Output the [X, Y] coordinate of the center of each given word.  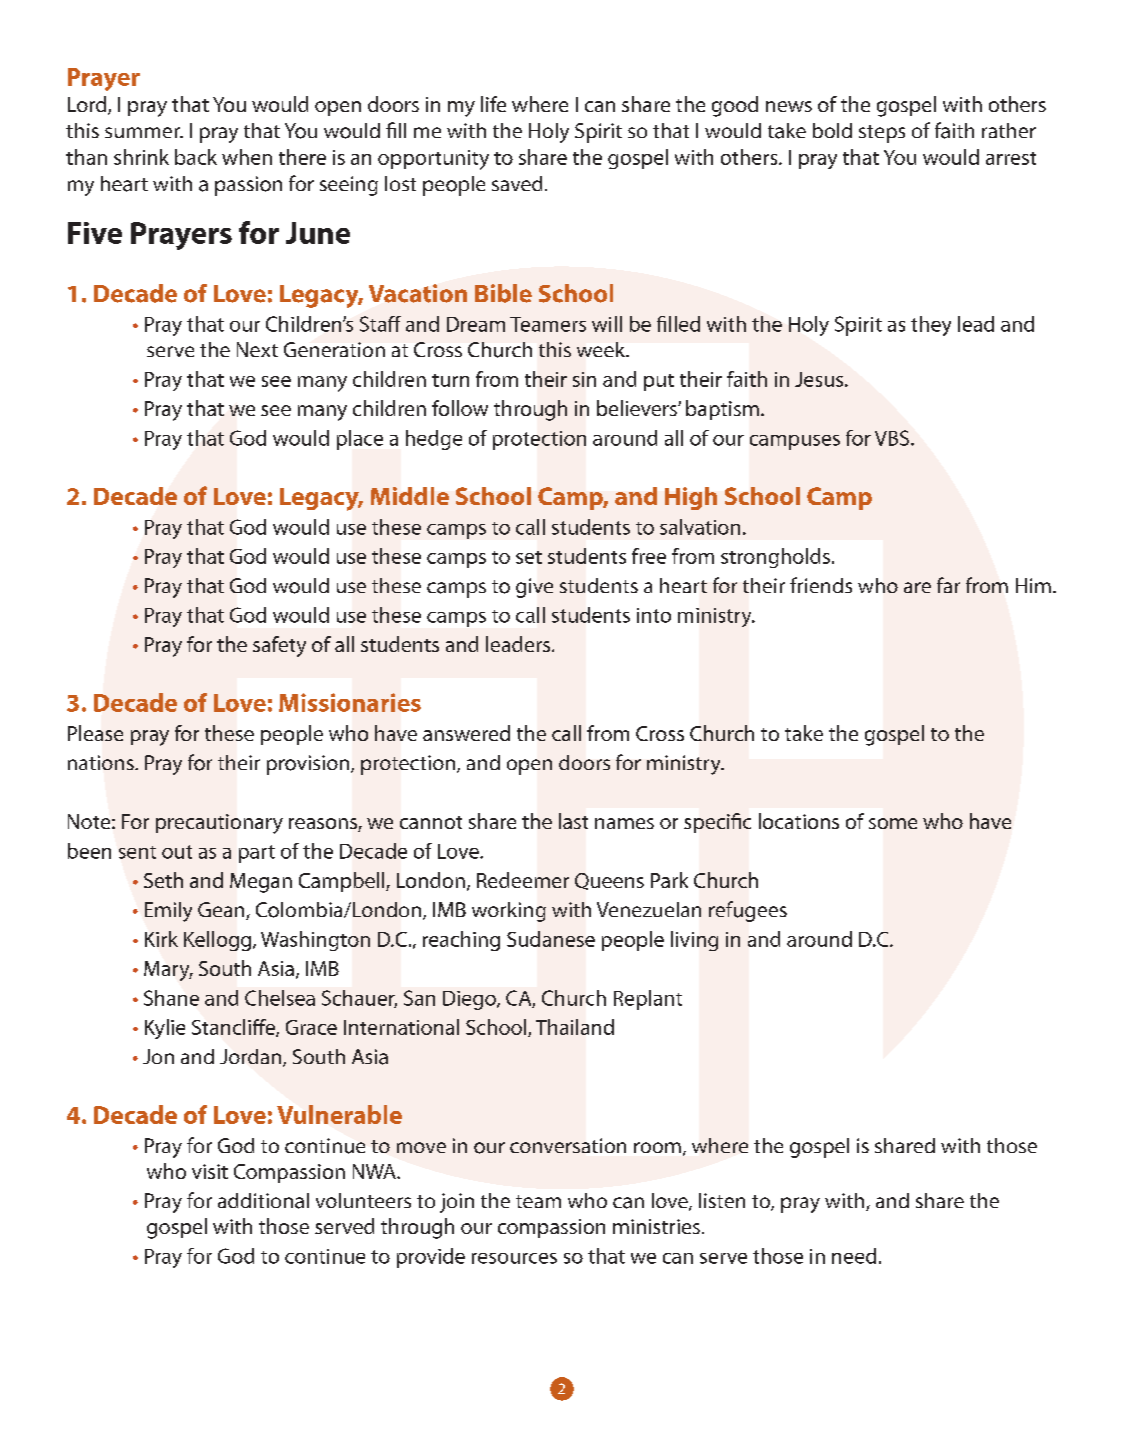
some [893, 823]
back [196, 157]
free [649, 556]
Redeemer [523, 880]
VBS [892, 438]
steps [882, 134]
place [360, 440]
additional [263, 1201]
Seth [163, 880]
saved [517, 183]
